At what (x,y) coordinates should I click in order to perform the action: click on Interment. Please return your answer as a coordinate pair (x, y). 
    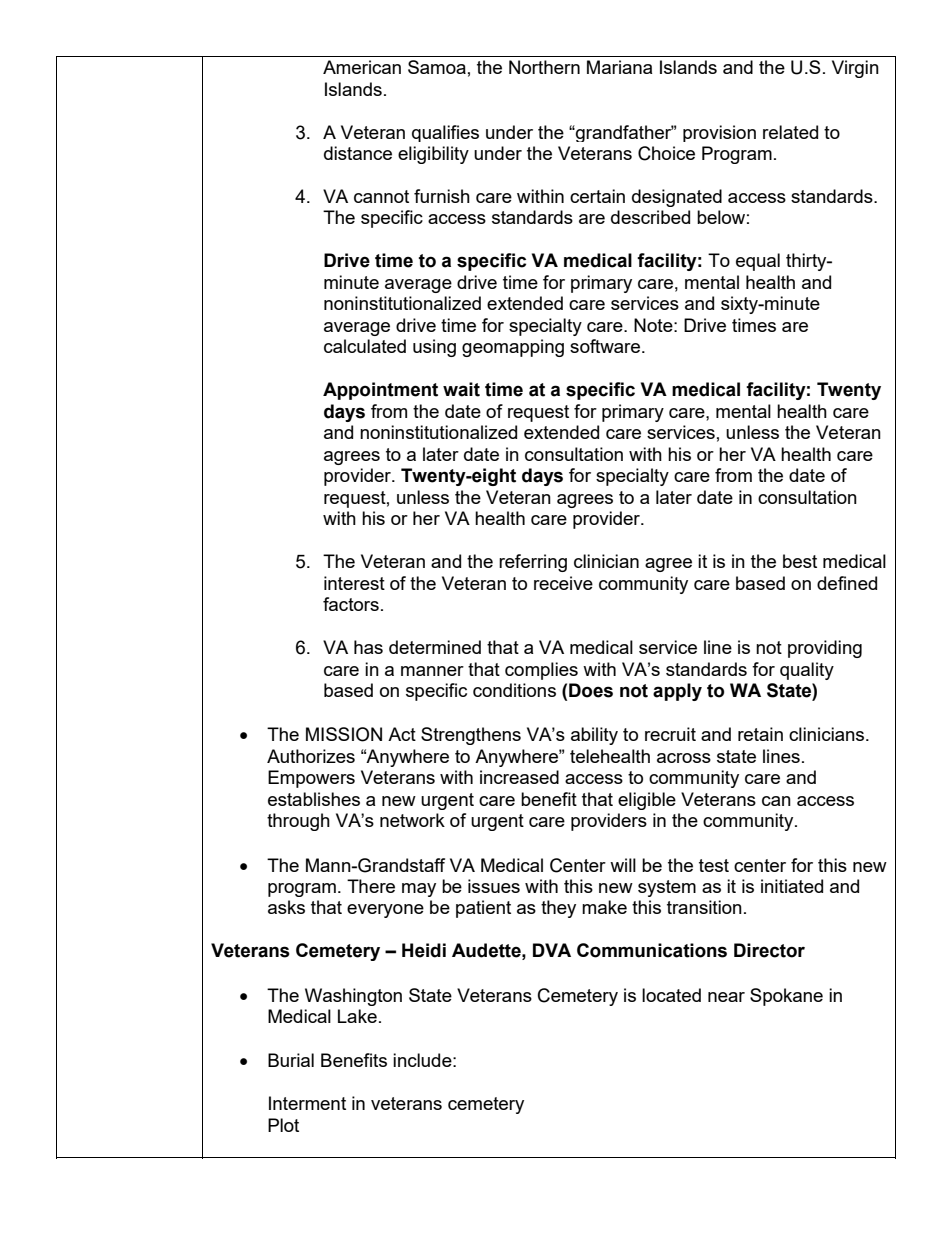
    Looking at the image, I should click on (307, 1103).
